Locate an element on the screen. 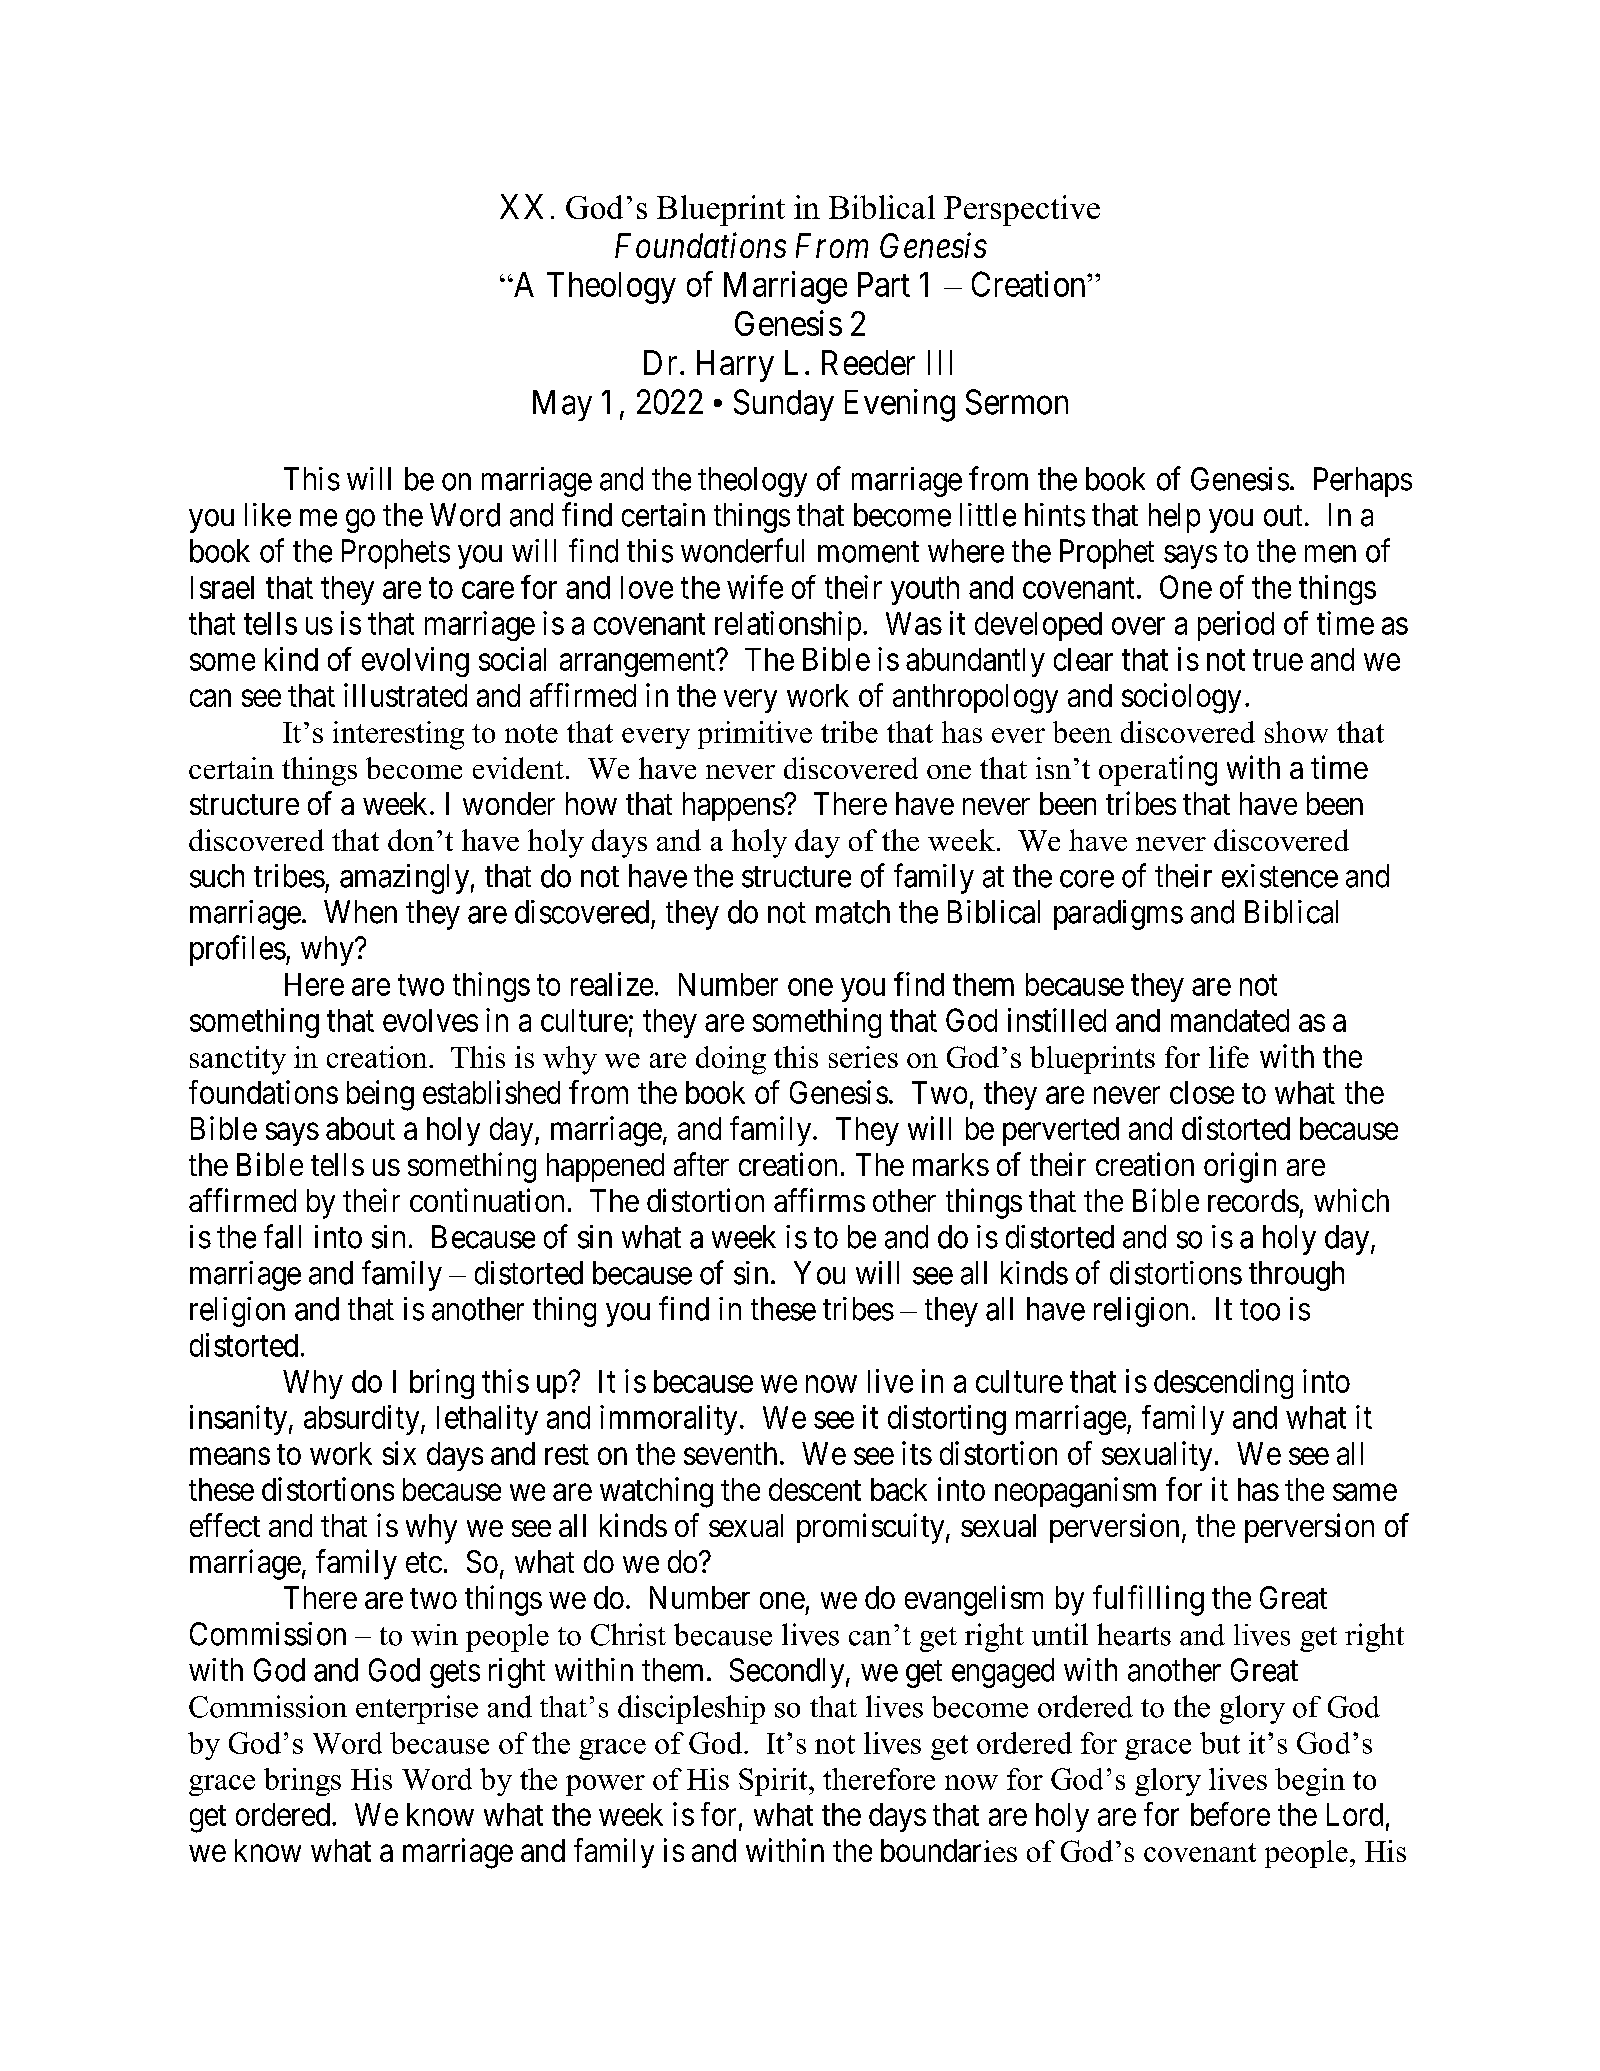 This screenshot has width=1600, height=2071. Spirit is located at coordinates (774, 1782).
